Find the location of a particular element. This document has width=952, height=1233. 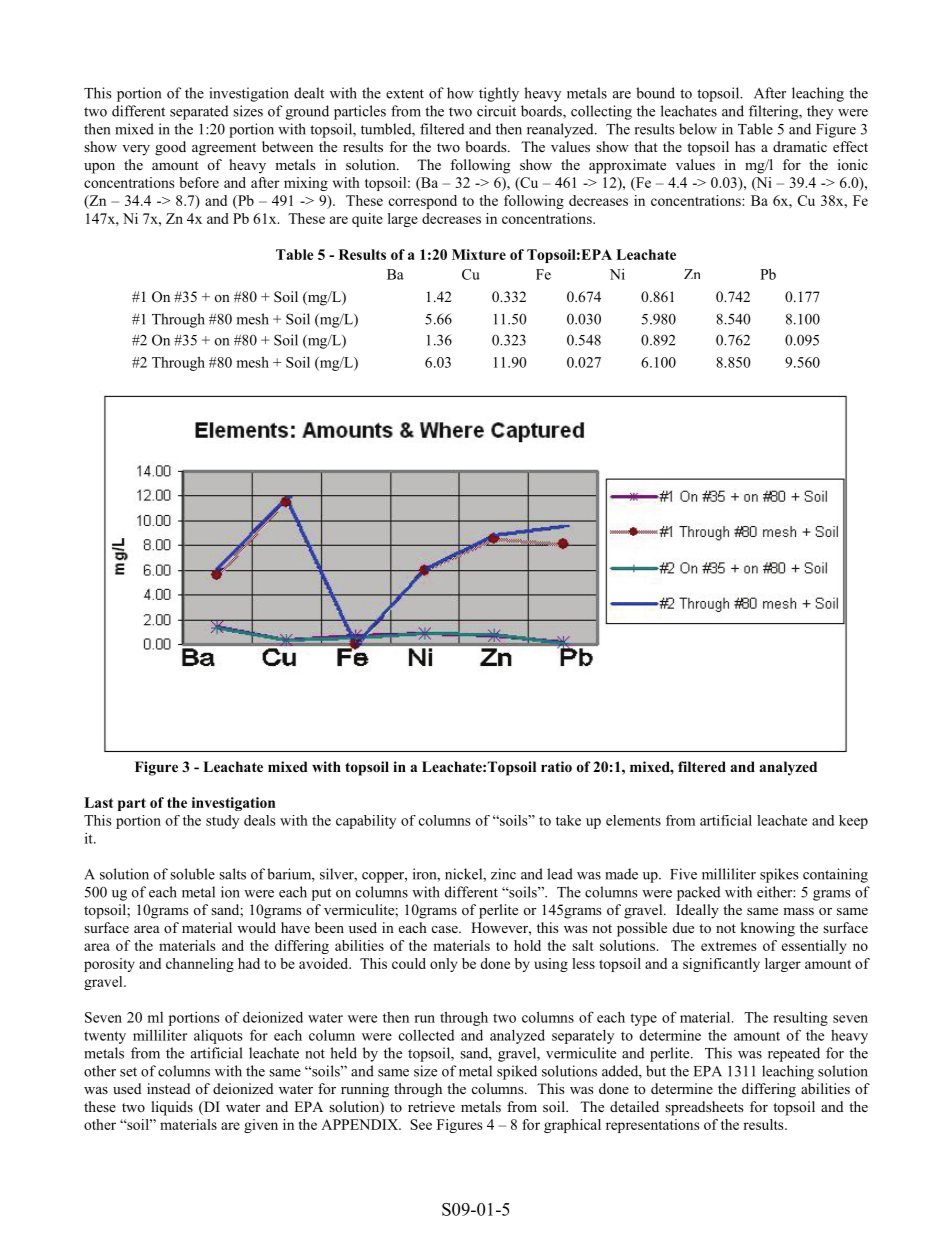

instead is located at coordinates (168, 1088).
